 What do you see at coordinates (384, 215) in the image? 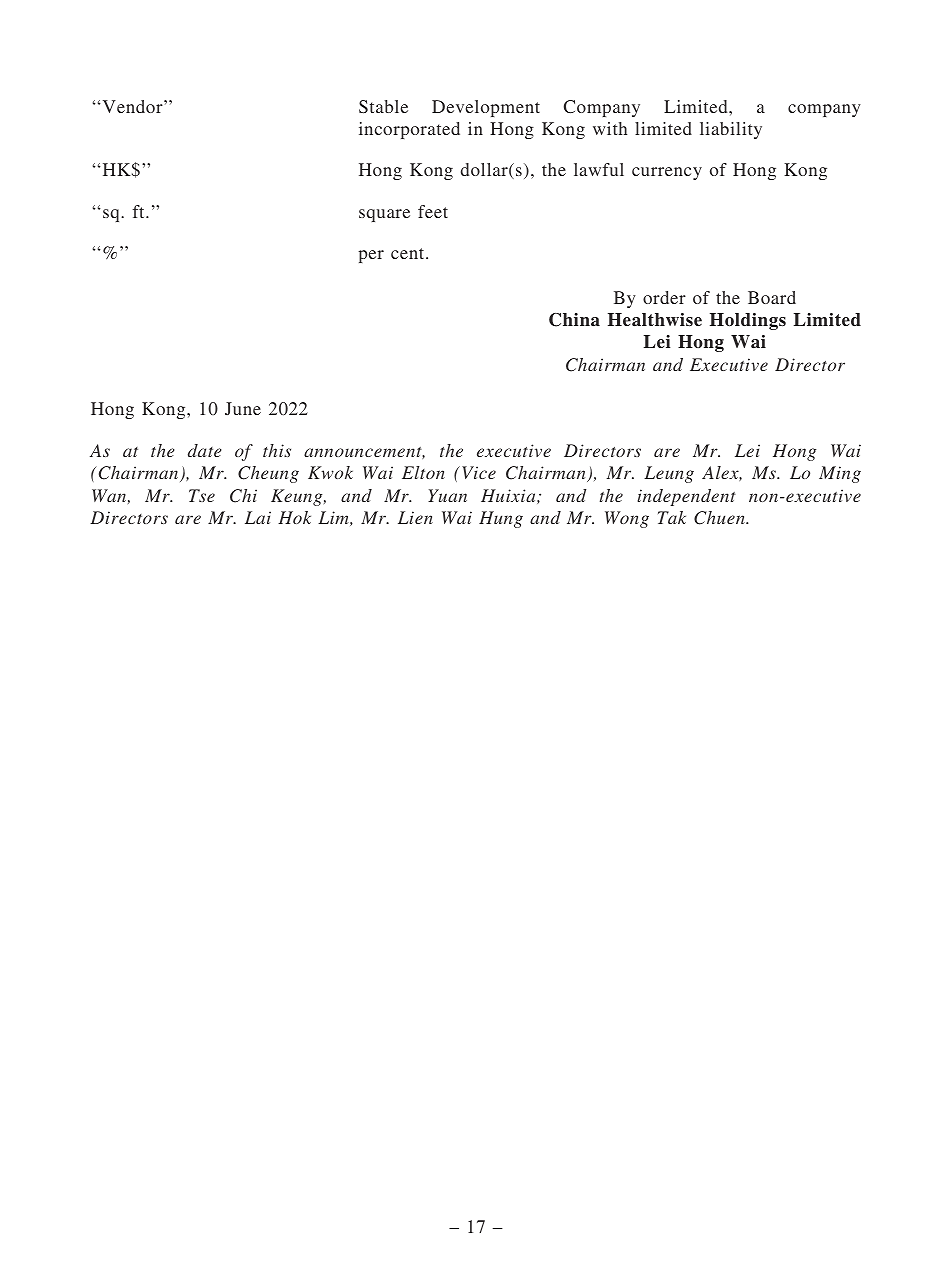
I see `square` at bounding box center [384, 215].
